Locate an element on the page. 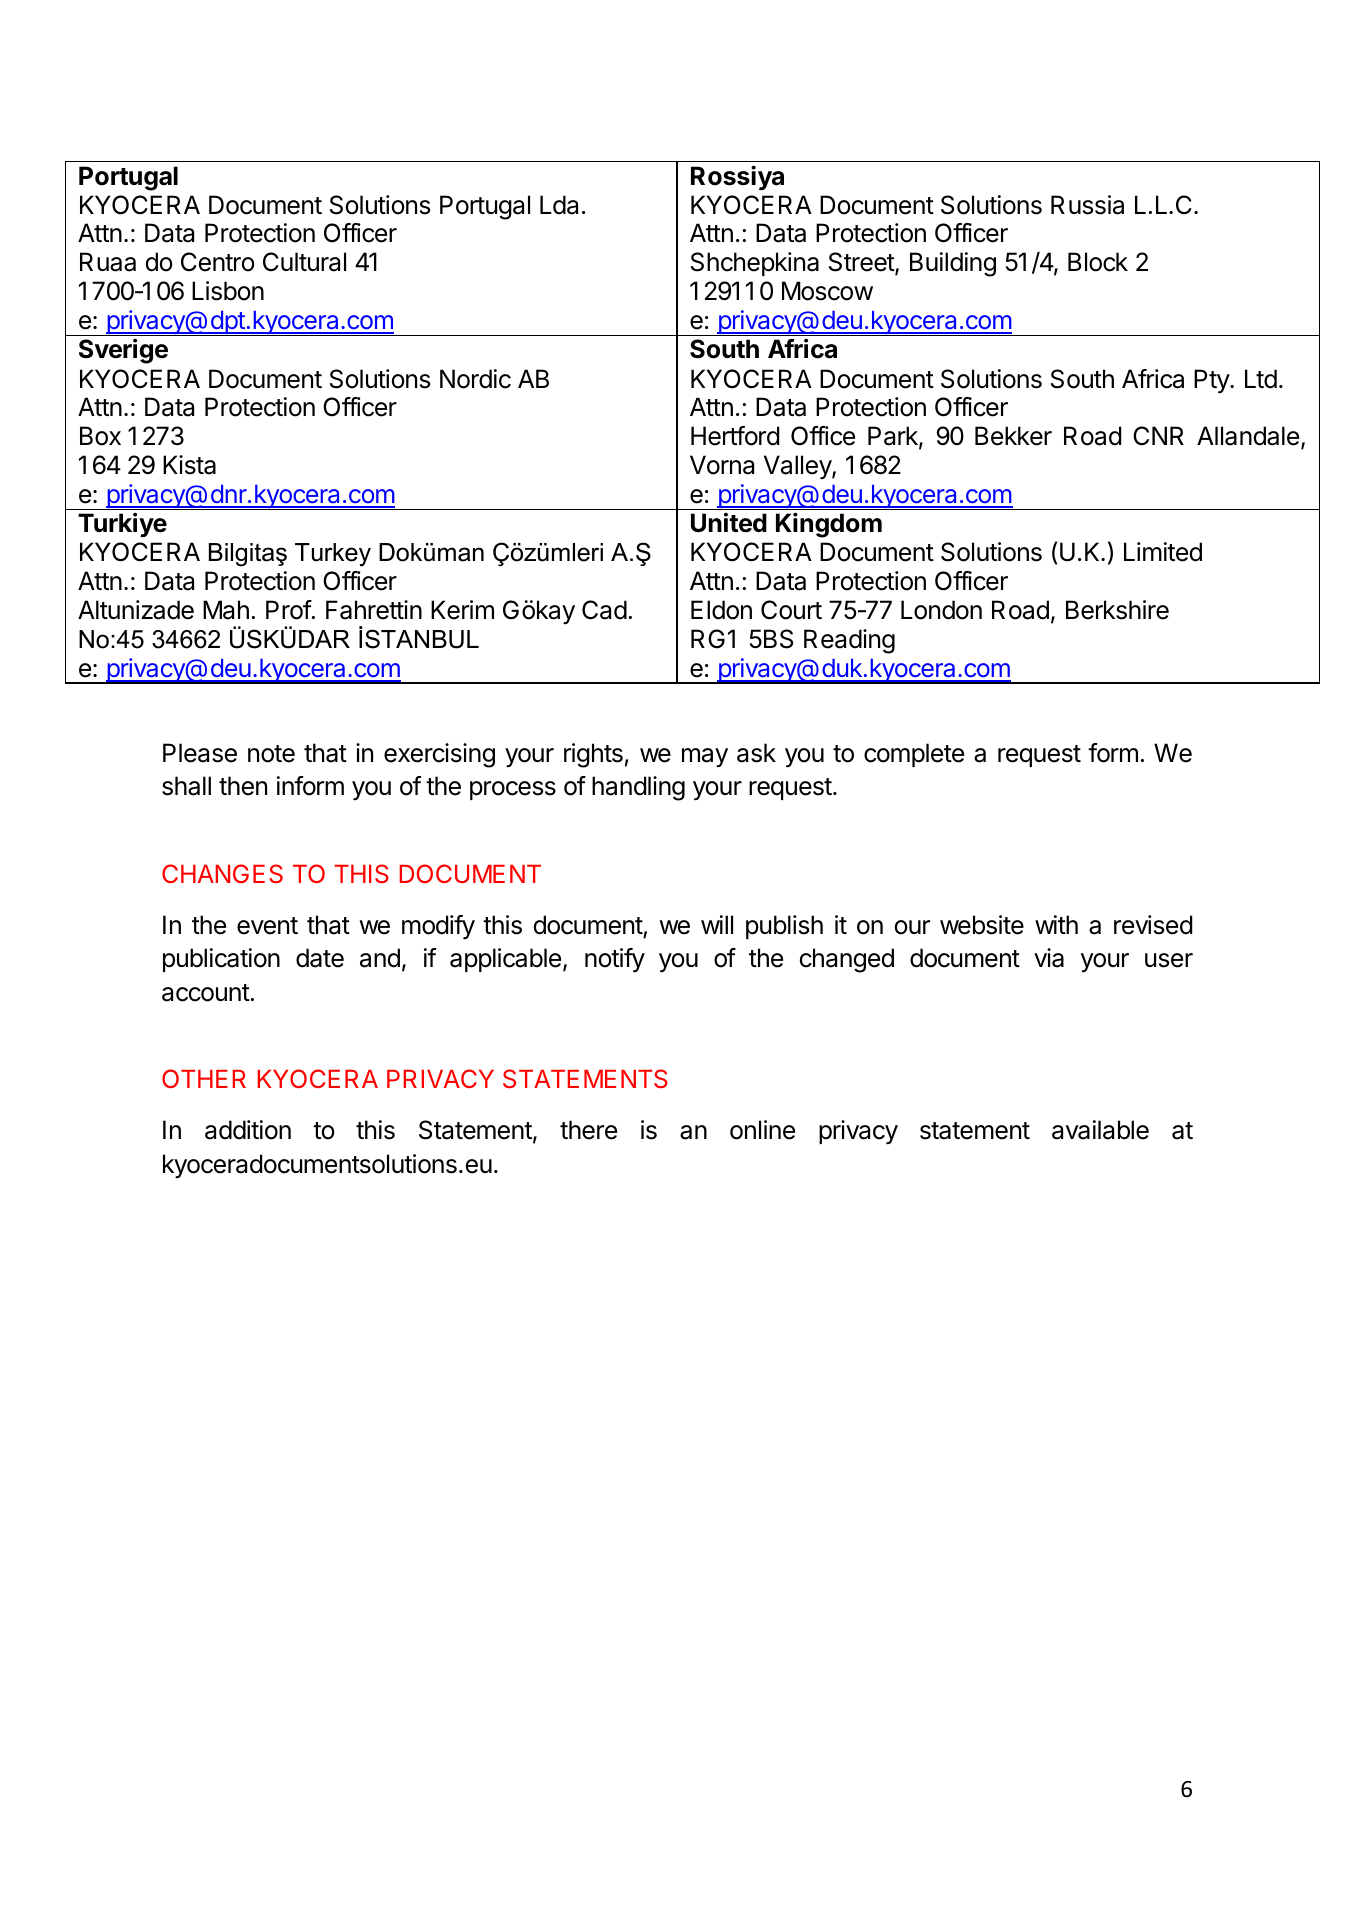 The height and width of the image is (1915, 1354). United is located at coordinates (729, 523).
